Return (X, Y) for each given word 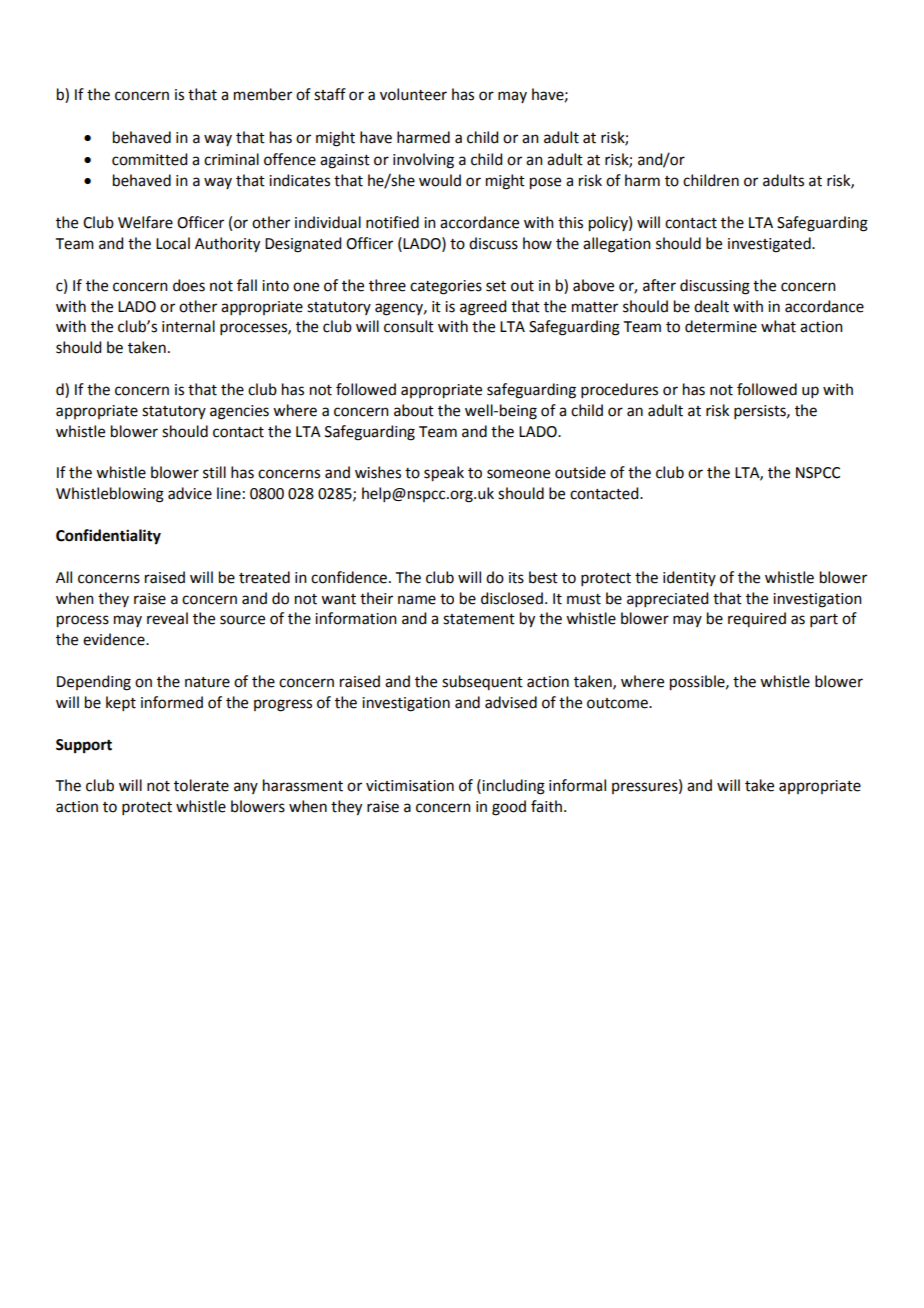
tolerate (201, 785)
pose (545, 183)
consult (409, 326)
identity (689, 578)
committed (149, 159)
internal (188, 326)
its (516, 578)
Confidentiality (108, 537)
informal (577, 785)
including (513, 787)
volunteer (413, 94)
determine (721, 326)
